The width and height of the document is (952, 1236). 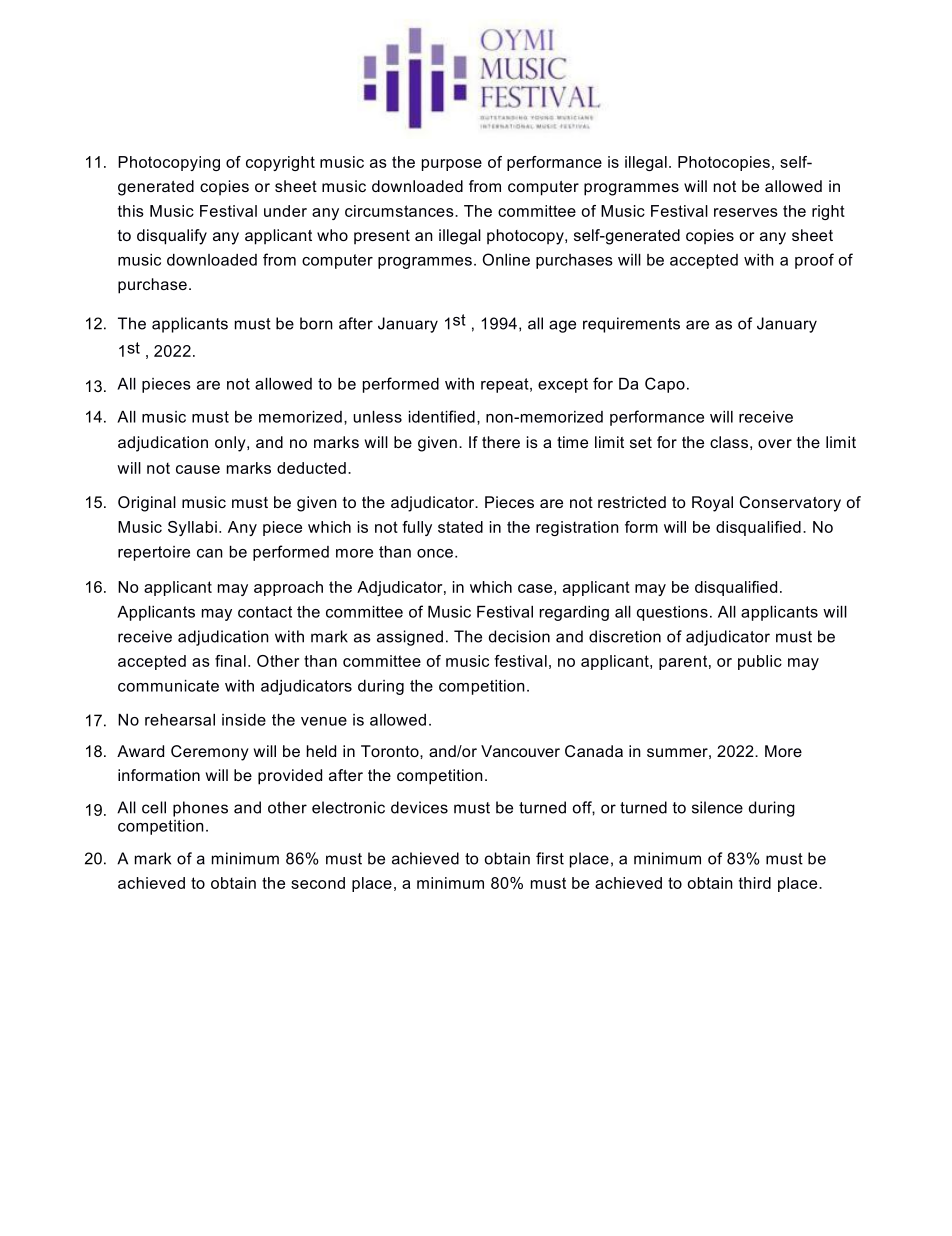 I want to click on under, so click(x=285, y=211).
